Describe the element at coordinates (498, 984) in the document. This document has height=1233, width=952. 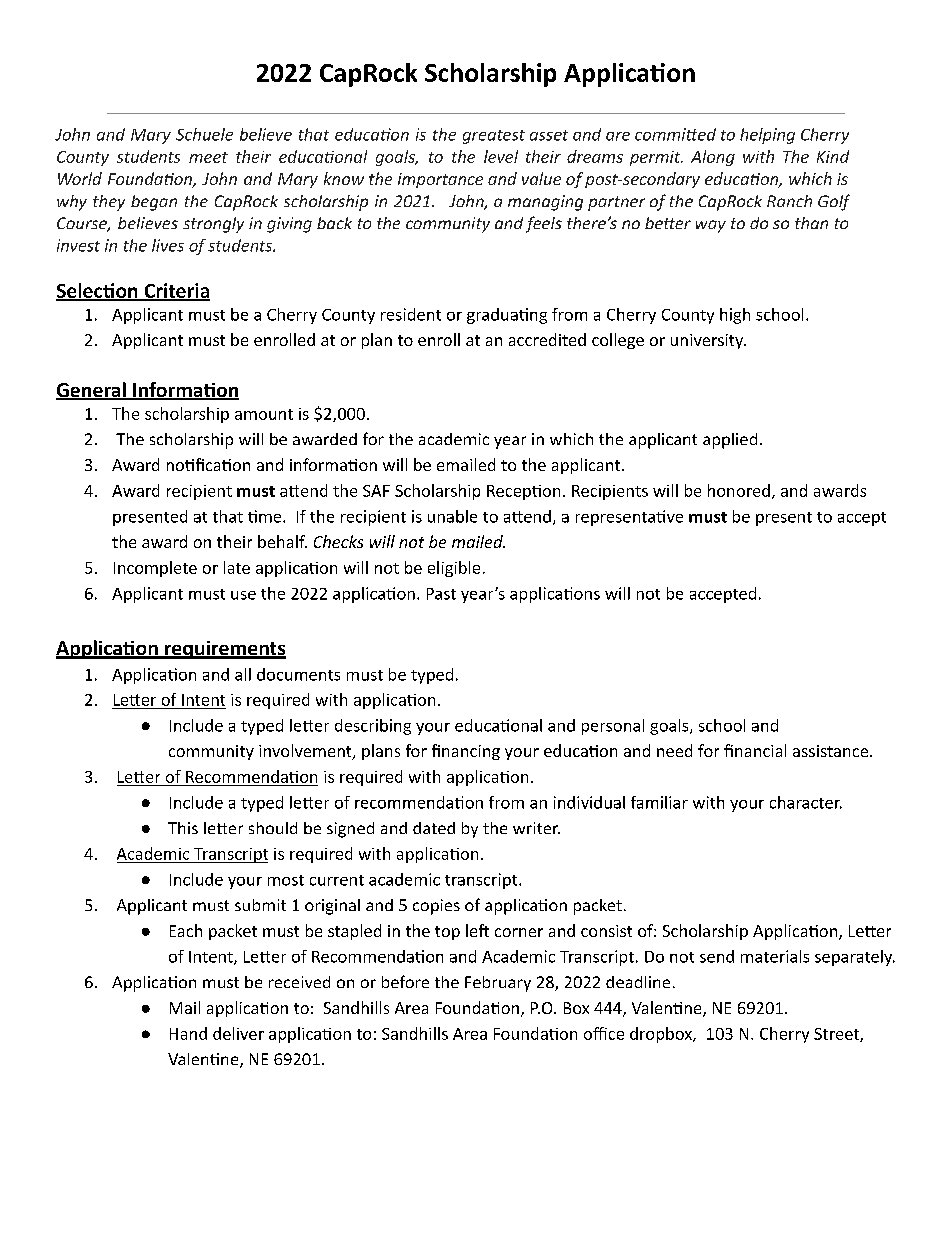
I see `February` at that location.
